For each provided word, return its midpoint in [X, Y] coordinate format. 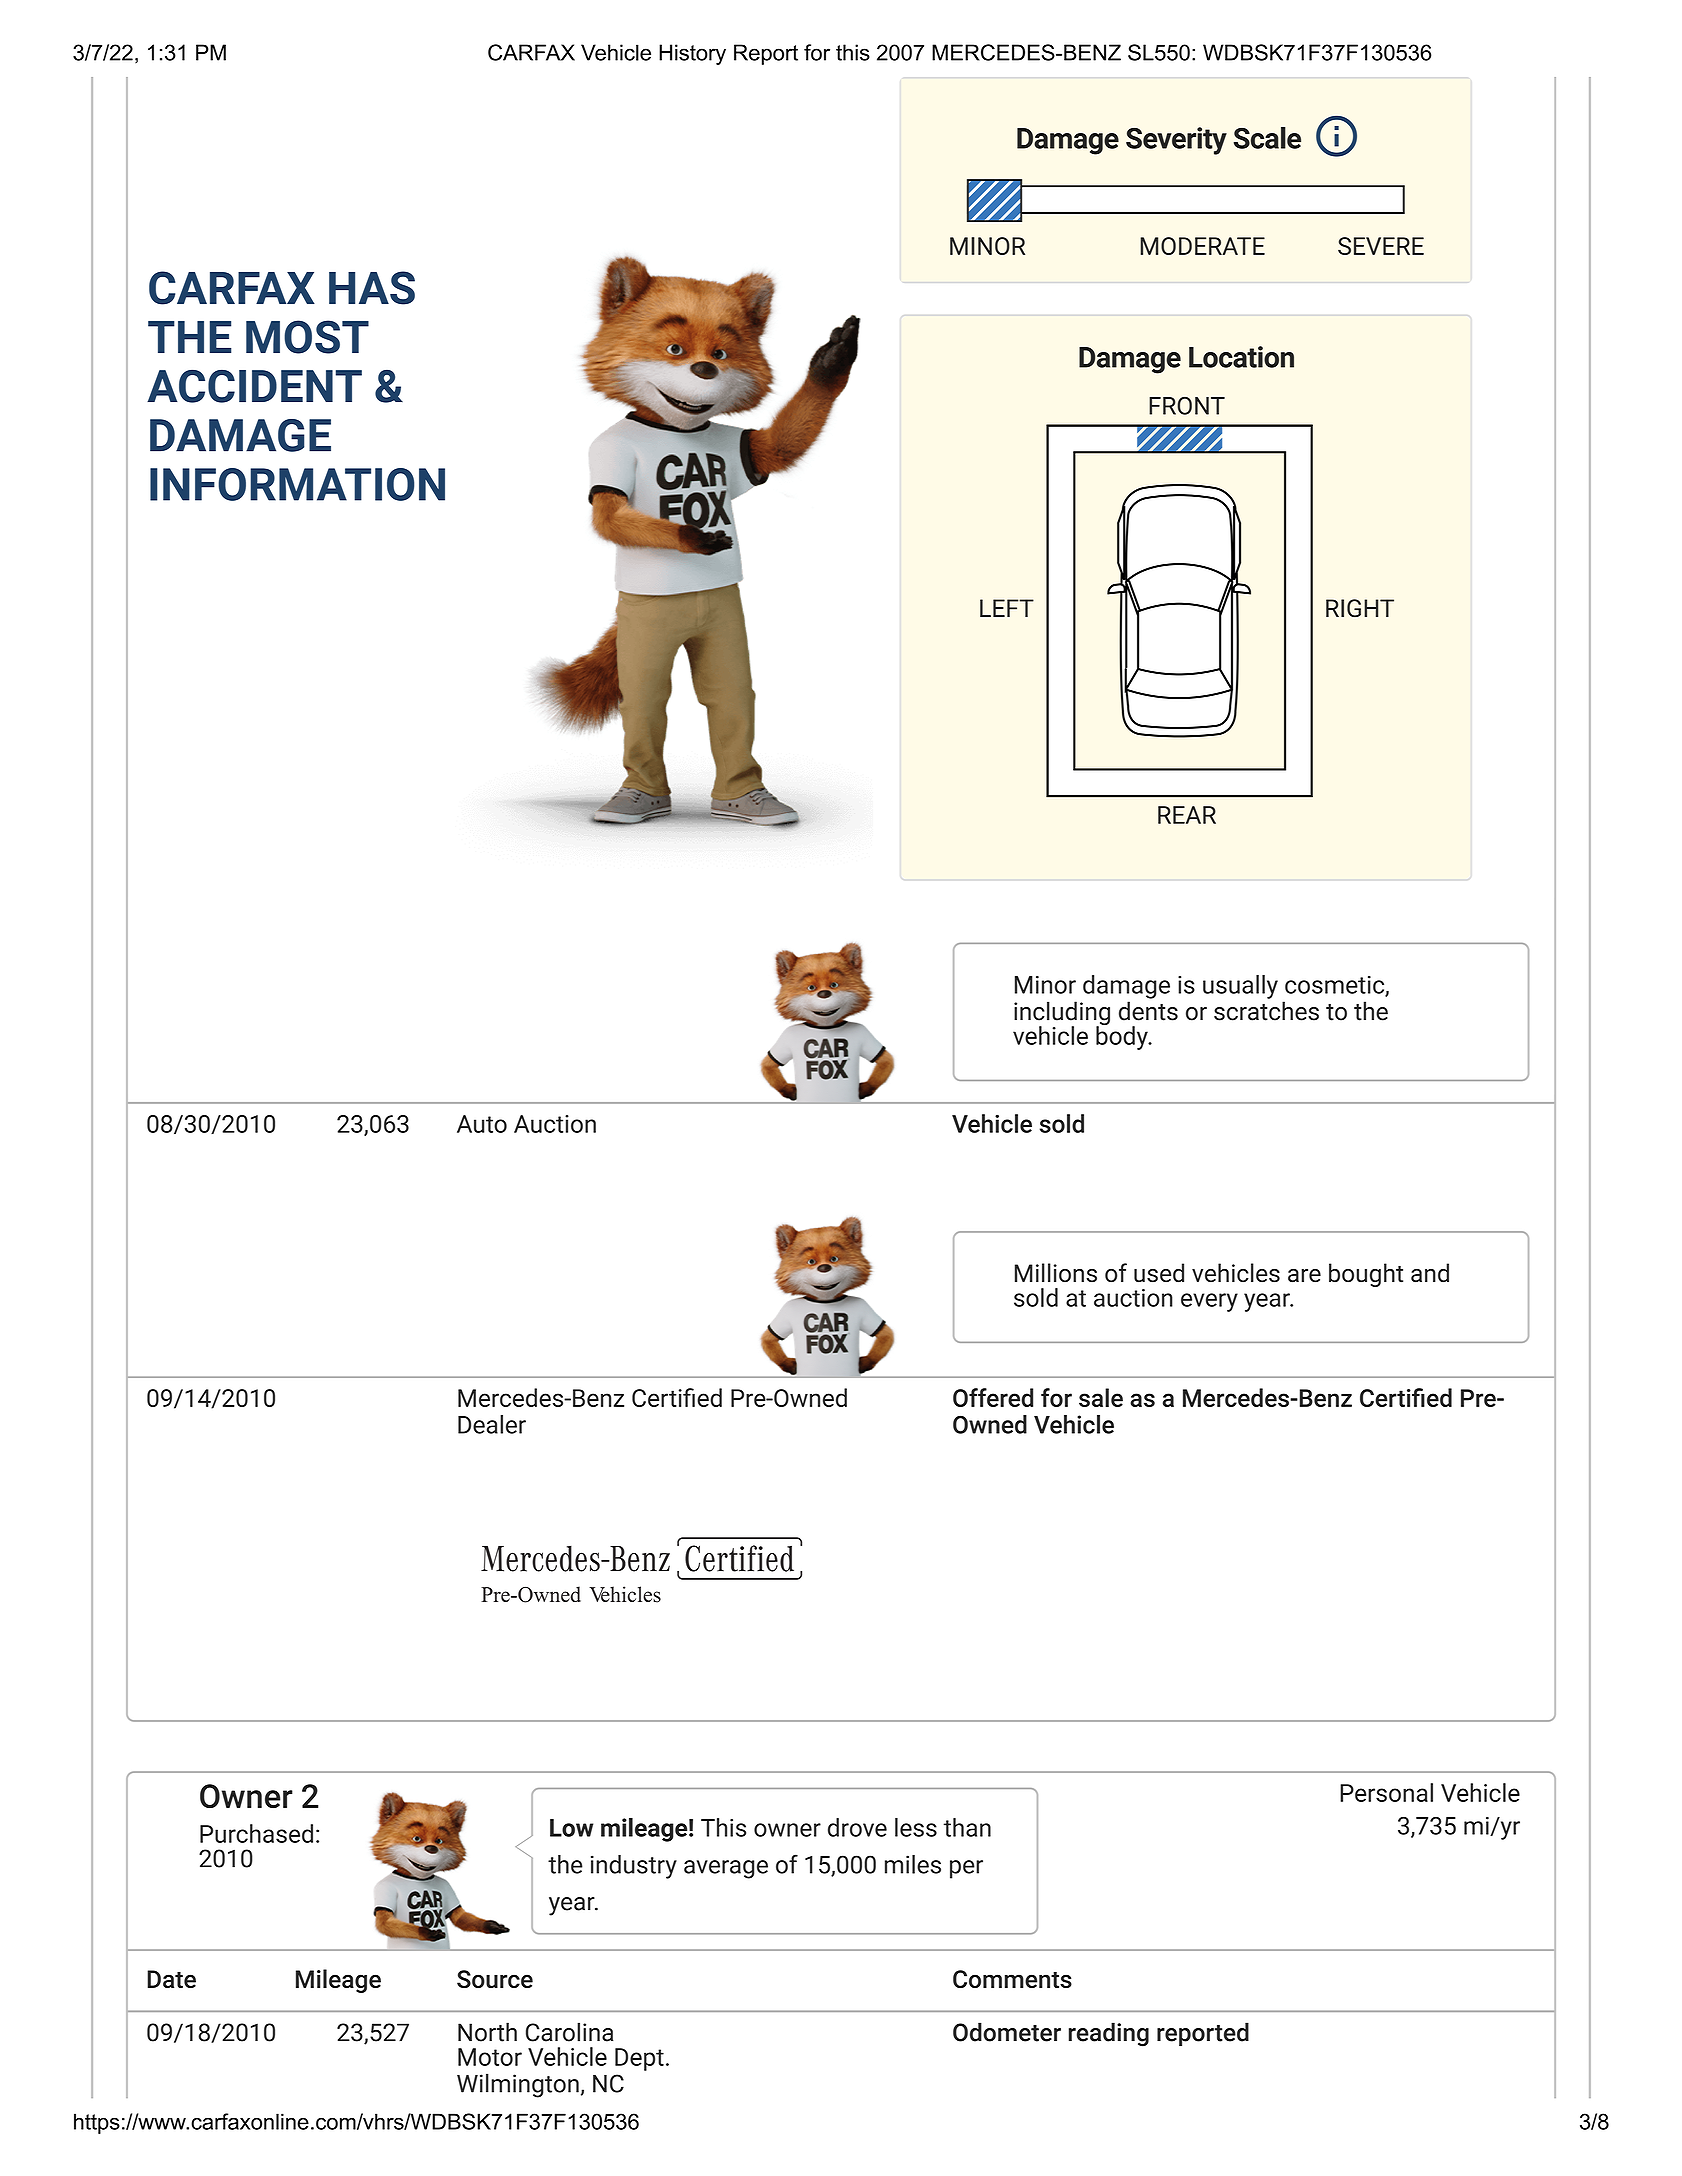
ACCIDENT [254, 386]
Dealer [492, 1424]
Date [171, 1979]
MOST [307, 337]
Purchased [256, 1833]
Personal [1386, 1792]
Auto [482, 1124]
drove [857, 1827]
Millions [1056, 1273]
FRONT [1187, 405]
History [692, 54]
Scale [1267, 138]
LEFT [1007, 608]
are [1304, 1276]
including [1062, 1014]
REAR [1187, 815]
